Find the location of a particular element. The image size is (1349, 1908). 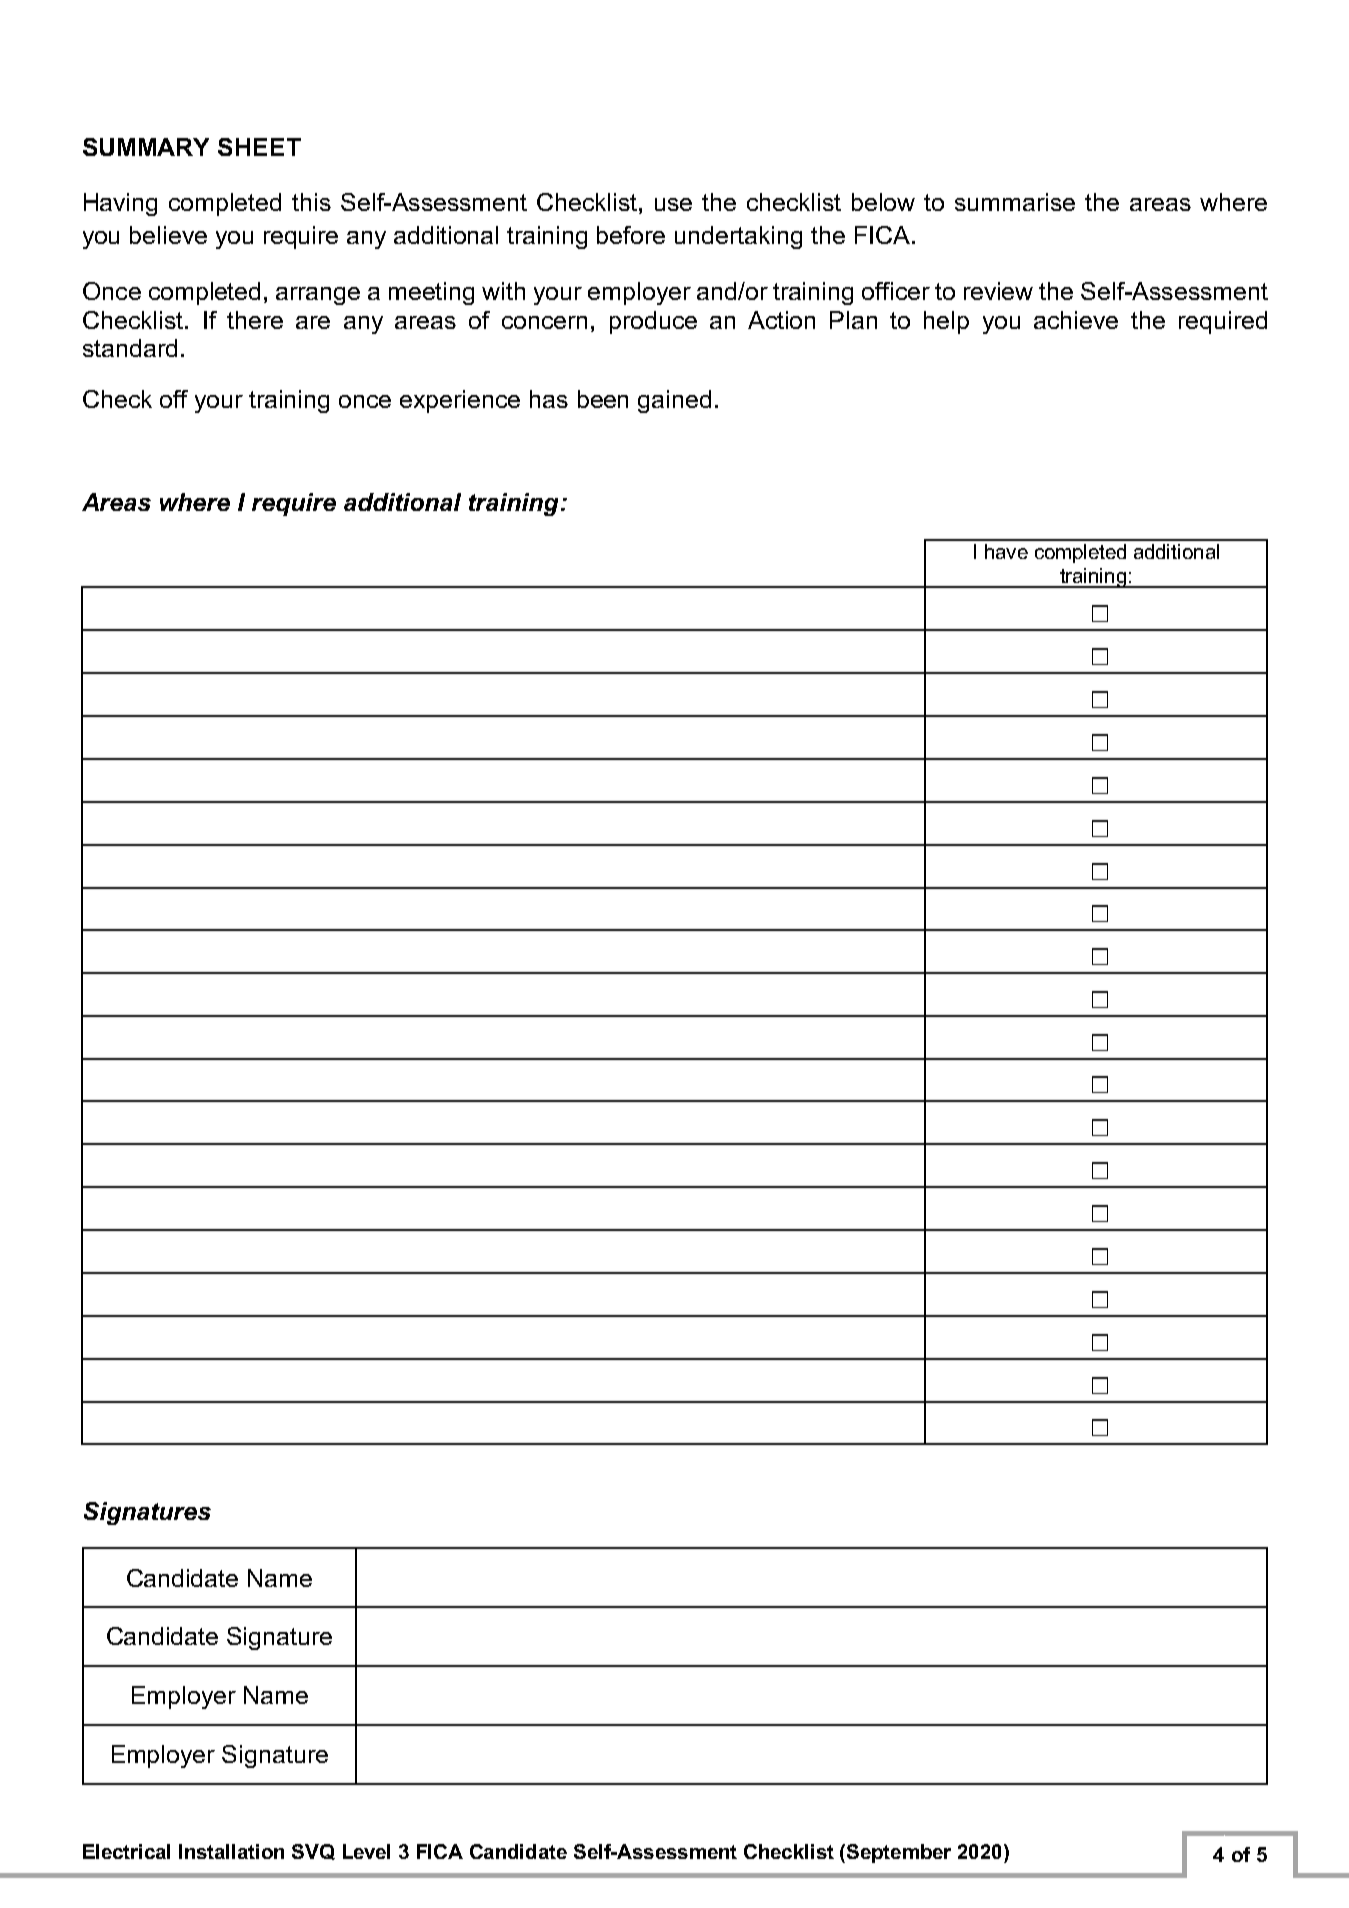

experience is located at coordinates (460, 401).
